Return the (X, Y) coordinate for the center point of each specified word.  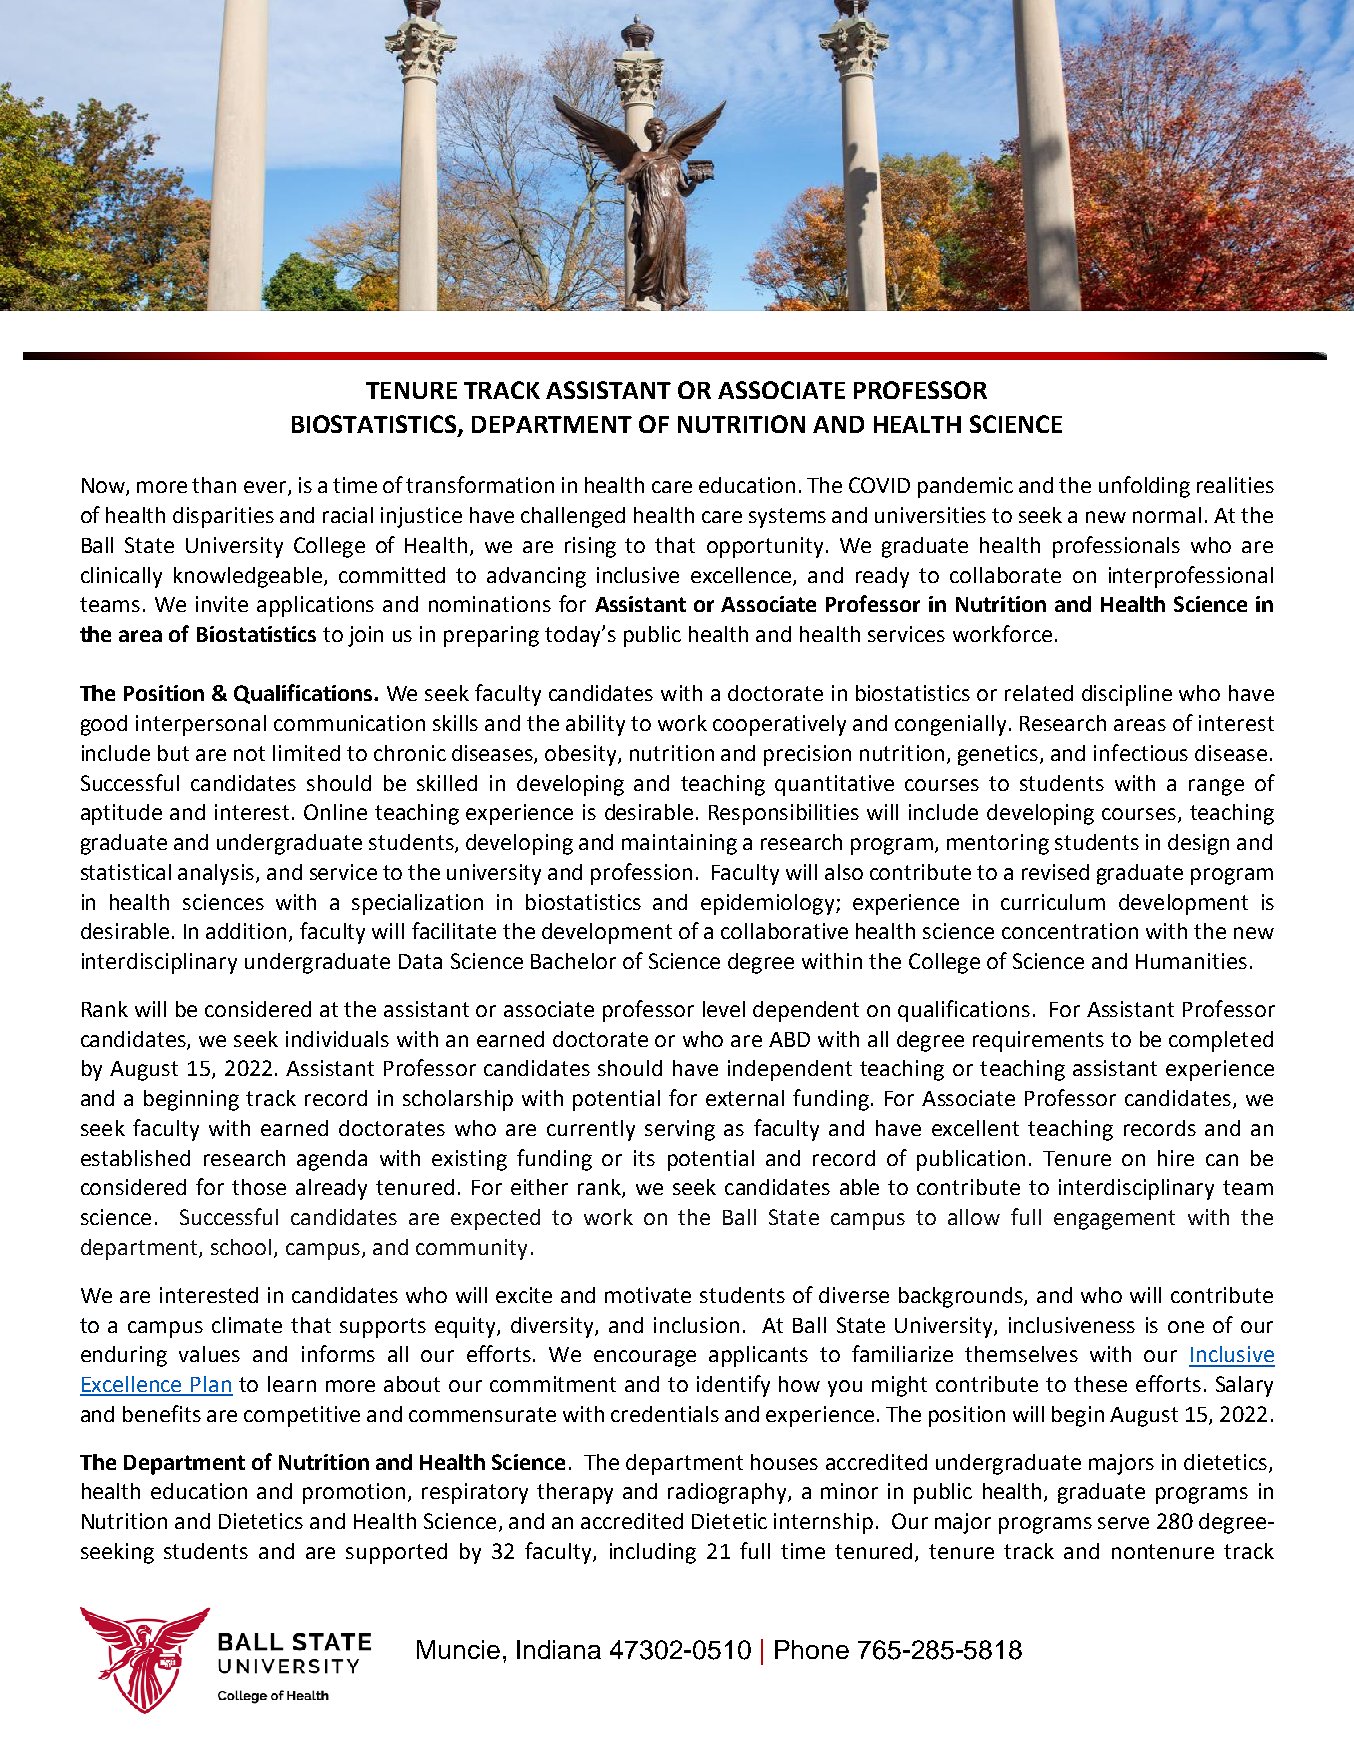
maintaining (679, 844)
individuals (337, 1039)
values (209, 1354)
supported (396, 1553)
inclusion (696, 1325)
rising (590, 547)
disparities (223, 517)
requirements (1038, 1041)
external (745, 1098)
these (1100, 1384)
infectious (1141, 752)
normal (1167, 515)
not (249, 753)
